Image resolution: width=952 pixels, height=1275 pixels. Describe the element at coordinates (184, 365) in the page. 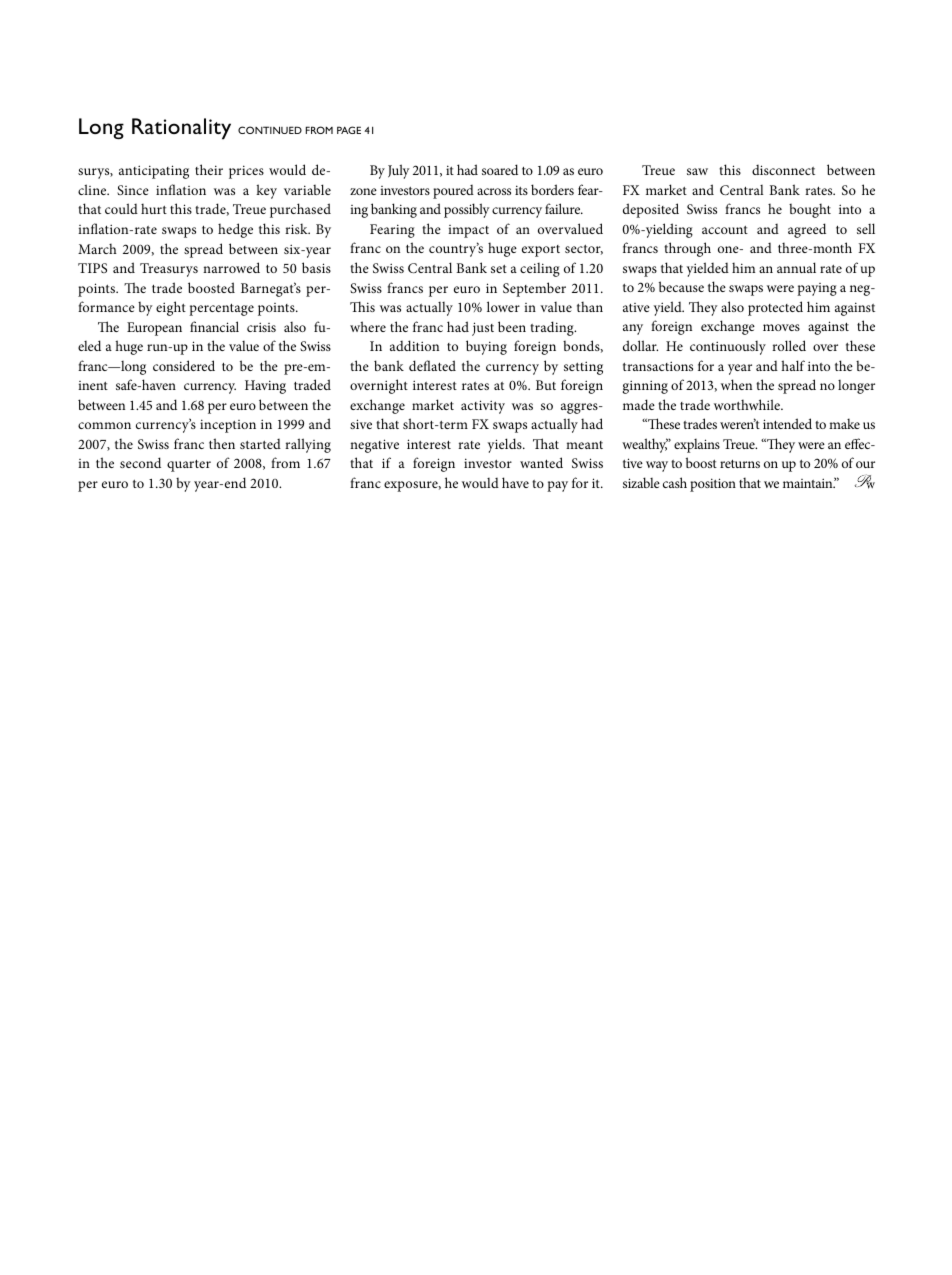

I see `considered` at that location.
